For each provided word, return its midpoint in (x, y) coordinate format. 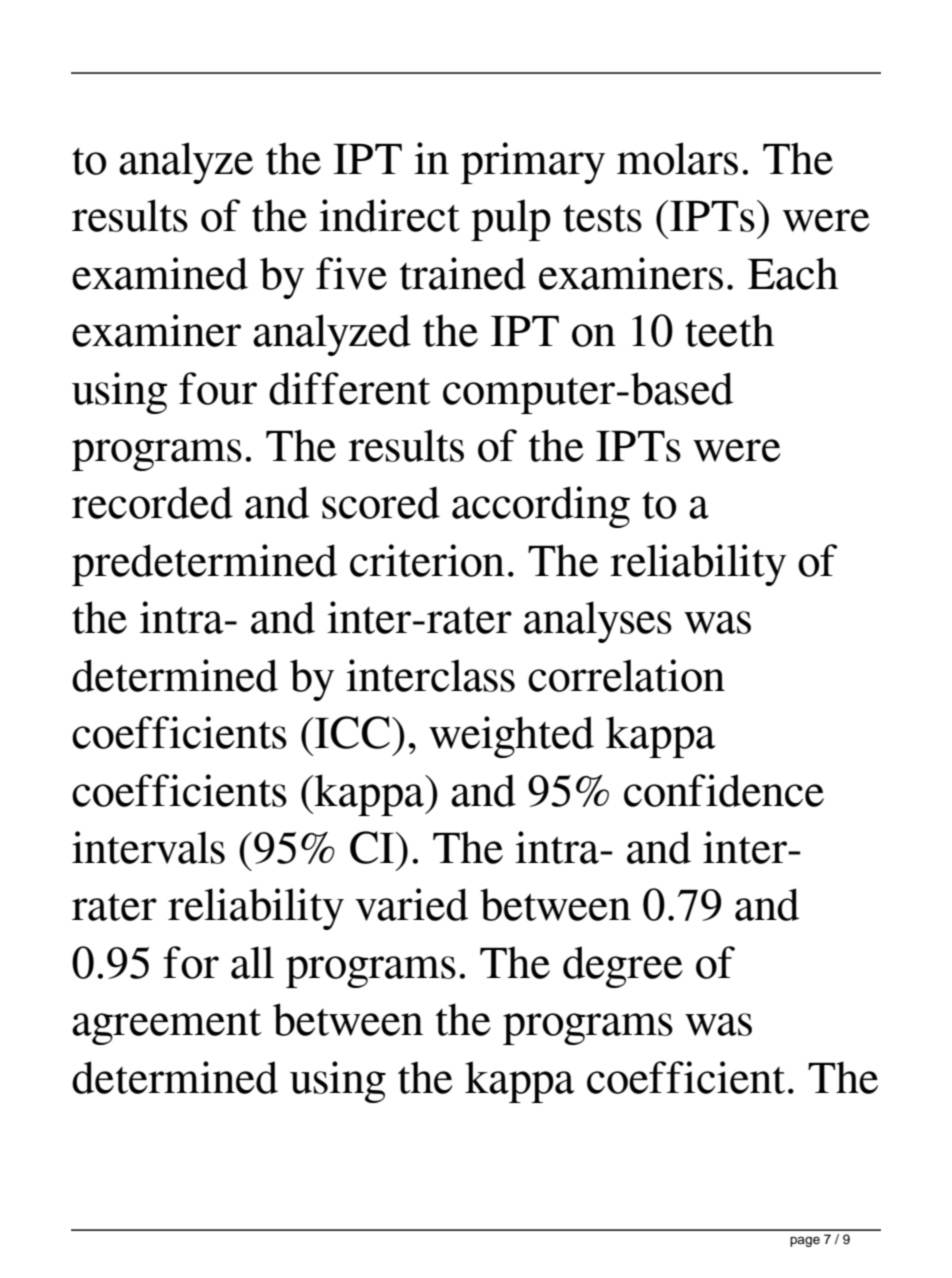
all (252, 962)
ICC (351, 732)
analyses (598, 622)
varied (411, 904)
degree (623, 967)
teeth (729, 330)
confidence (724, 790)
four (218, 388)
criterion (427, 560)
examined (160, 273)
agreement (167, 1026)
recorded (152, 502)
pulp (511, 220)
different (350, 388)
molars (677, 158)
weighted (511, 737)
